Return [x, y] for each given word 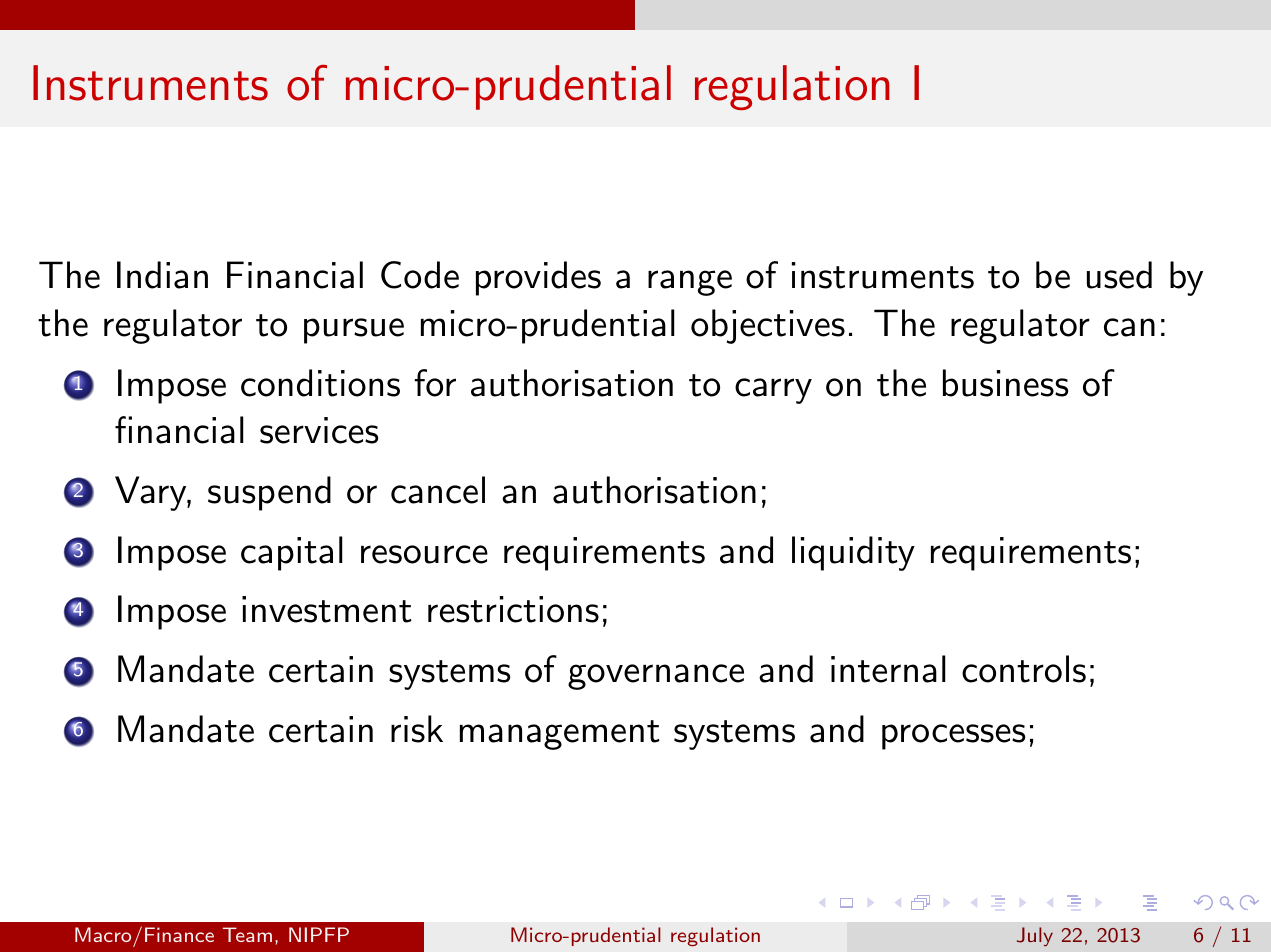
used [1119, 275]
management [560, 735]
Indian [162, 275]
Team [247, 934]
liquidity [853, 553]
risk [417, 729]
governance [656, 677]
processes [953, 737]
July [1035, 936]
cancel [438, 490]
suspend [269, 493]
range [690, 283]
